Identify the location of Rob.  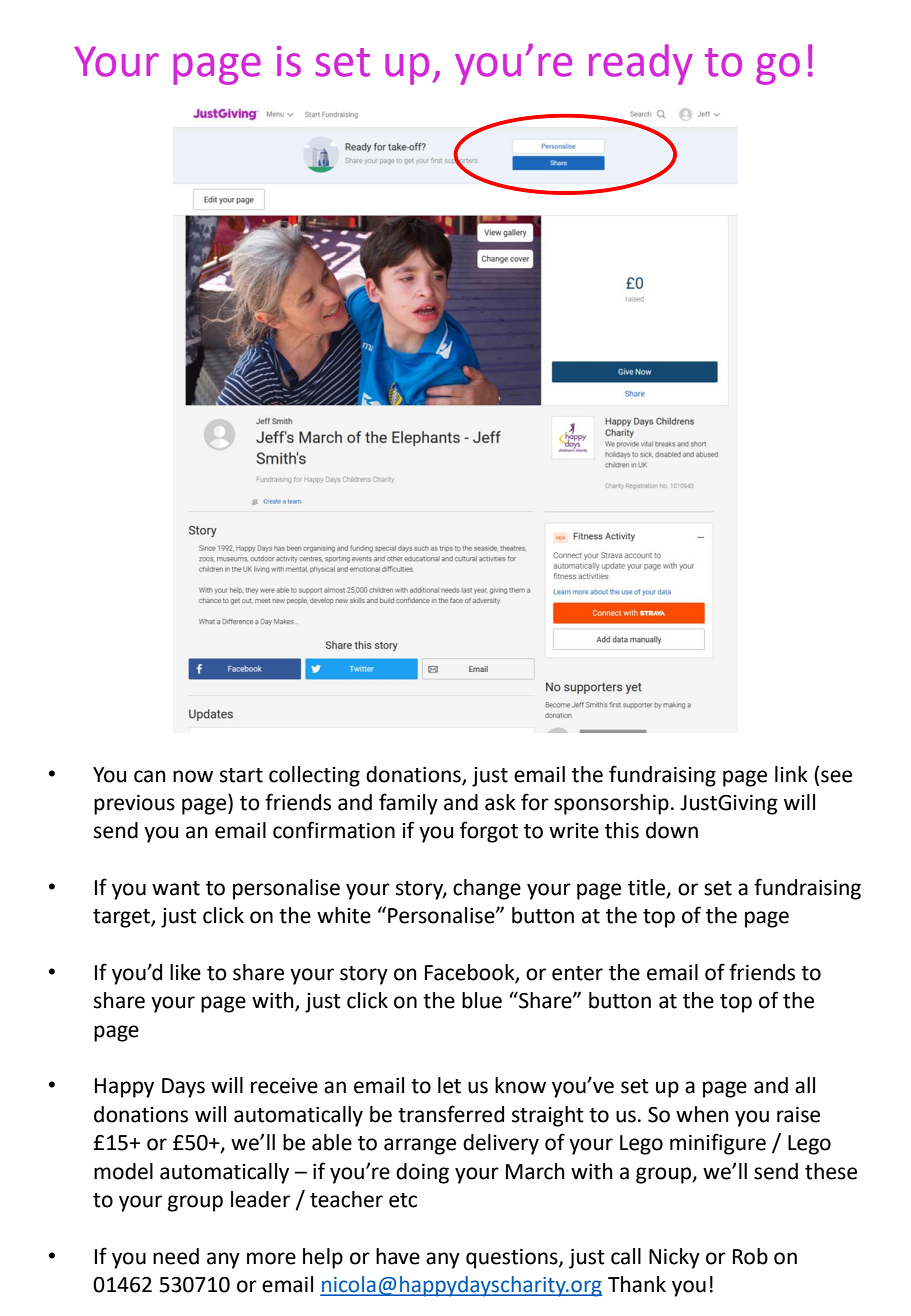
(750, 1256).
